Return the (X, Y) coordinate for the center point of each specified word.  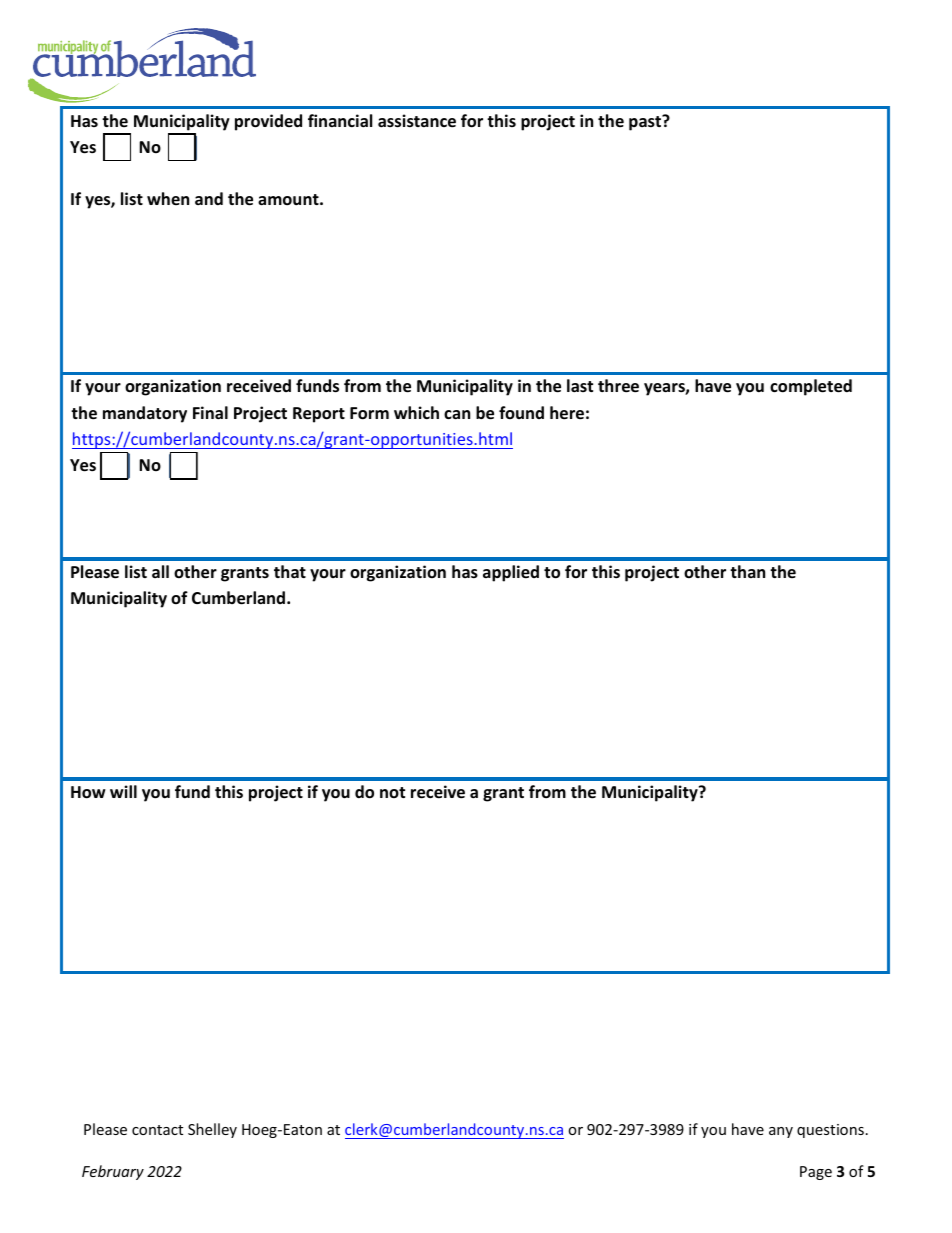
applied (511, 573)
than (747, 571)
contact (157, 1130)
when (168, 198)
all (160, 571)
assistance (417, 121)
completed (811, 387)
